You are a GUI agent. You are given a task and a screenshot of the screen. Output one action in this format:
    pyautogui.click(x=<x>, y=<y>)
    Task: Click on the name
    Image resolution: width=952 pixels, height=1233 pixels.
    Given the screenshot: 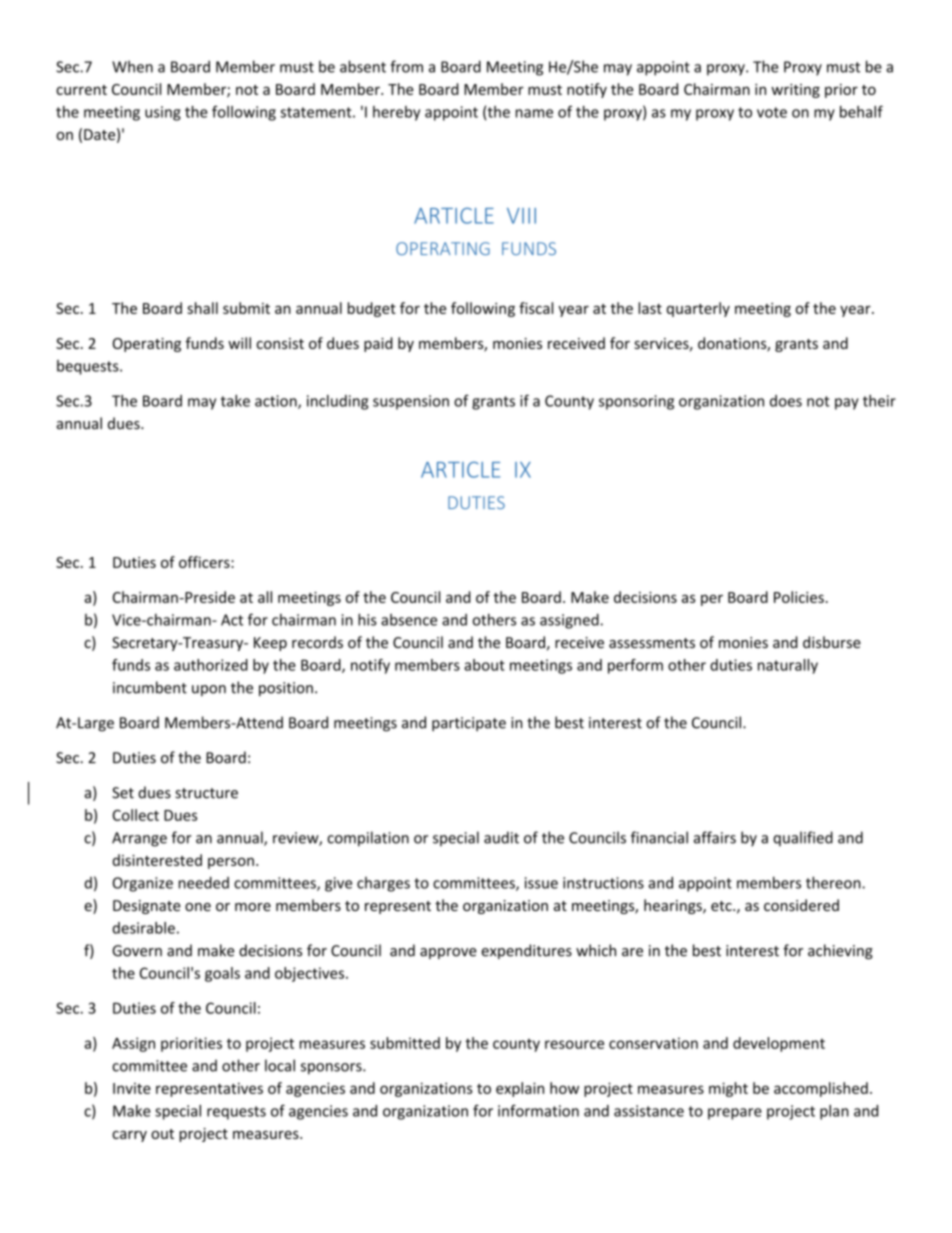 What is the action you would take?
    pyautogui.click(x=534, y=113)
